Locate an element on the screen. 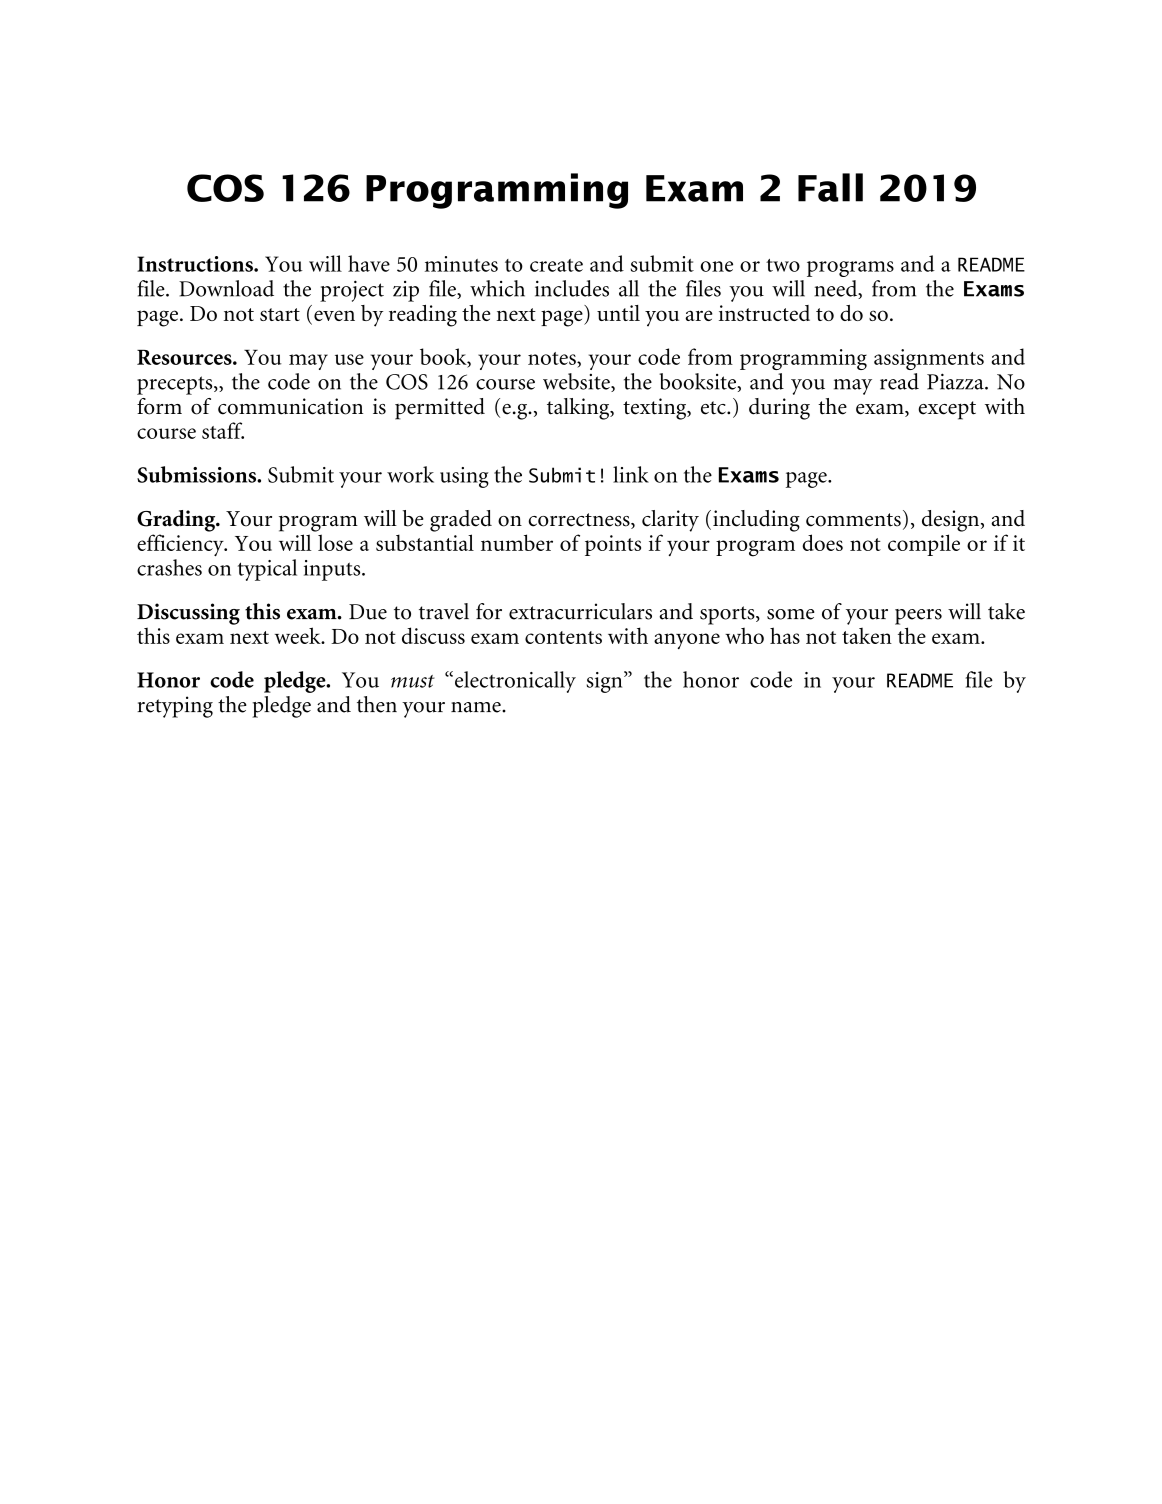 The width and height of the screenshot is (1162, 1504). does is located at coordinates (822, 542).
